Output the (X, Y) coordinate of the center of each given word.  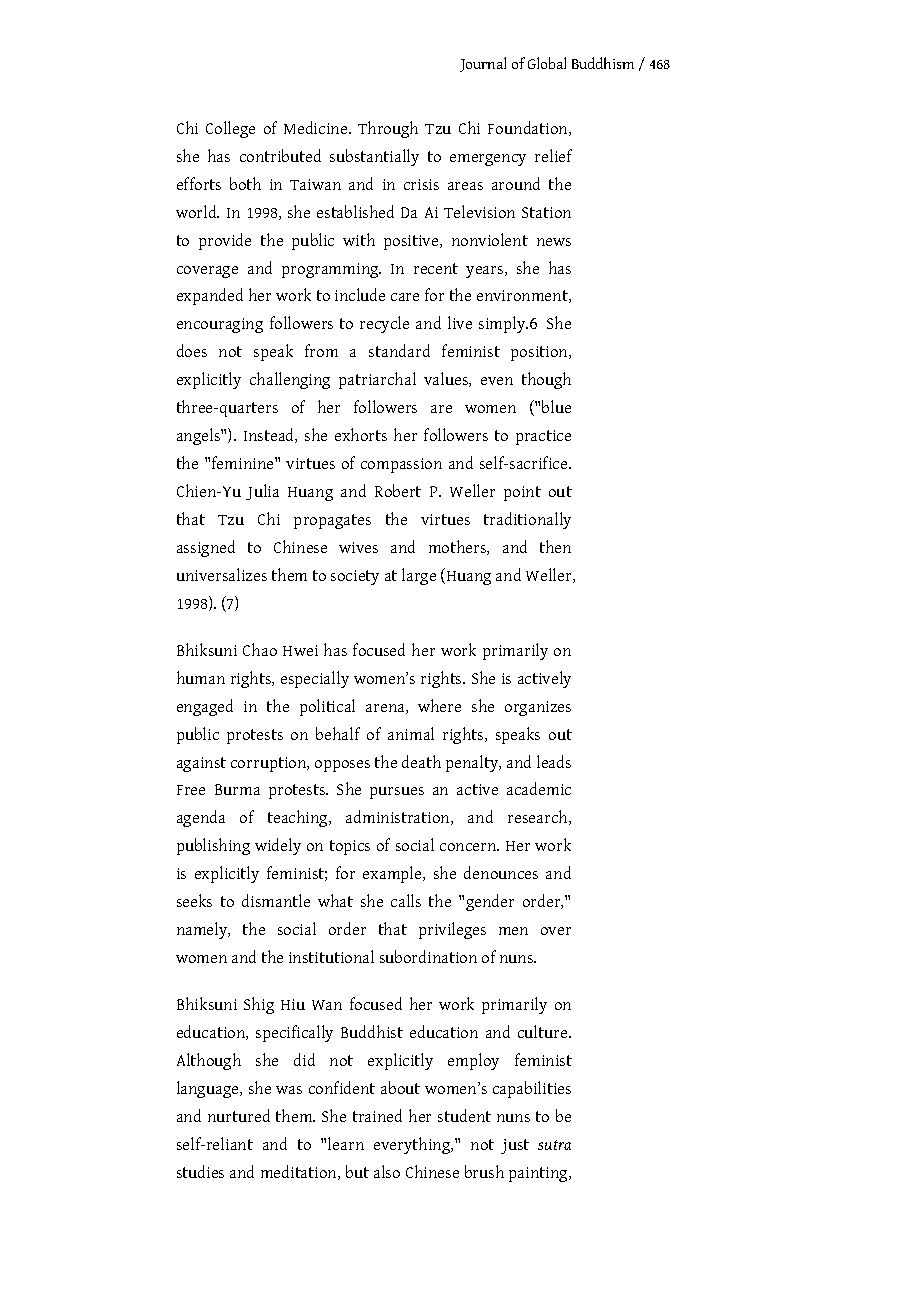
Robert (398, 490)
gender (490, 902)
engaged (205, 707)
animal (411, 733)
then (555, 546)
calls (406, 900)
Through (388, 129)
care (405, 297)
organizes (538, 708)
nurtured (239, 1115)
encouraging (220, 325)
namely (203, 930)
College (230, 129)
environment (523, 296)
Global (547, 63)
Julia (262, 492)
